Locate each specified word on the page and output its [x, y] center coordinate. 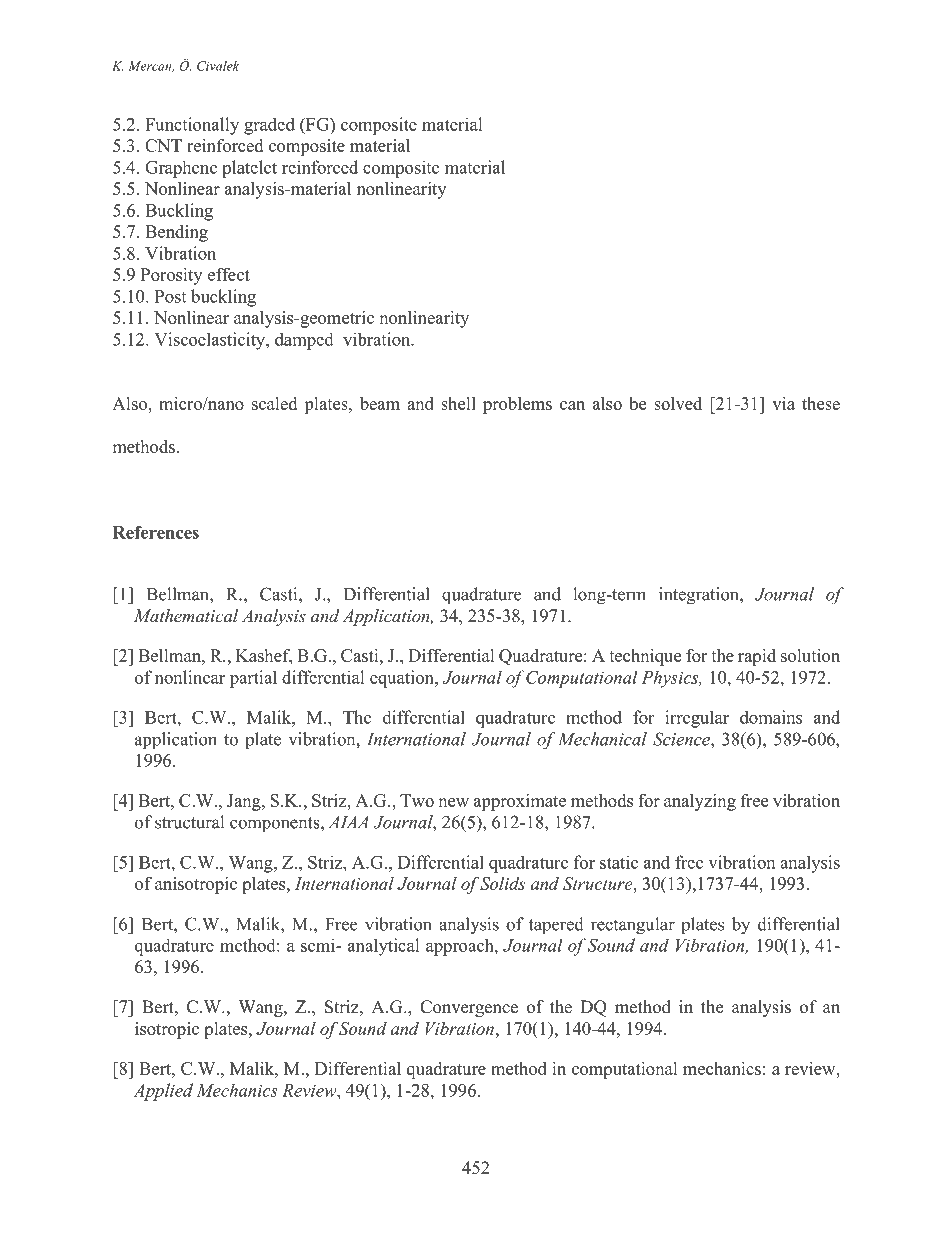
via [783, 403]
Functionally [192, 126]
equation [403, 679]
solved [678, 403]
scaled [274, 403]
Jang [245, 802]
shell [458, 403]
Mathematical [186, 616]
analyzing [700, 802]
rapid [757, 657]
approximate [520, 802]
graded [269, 126]
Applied [163, 1092]
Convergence [469, 1008]
